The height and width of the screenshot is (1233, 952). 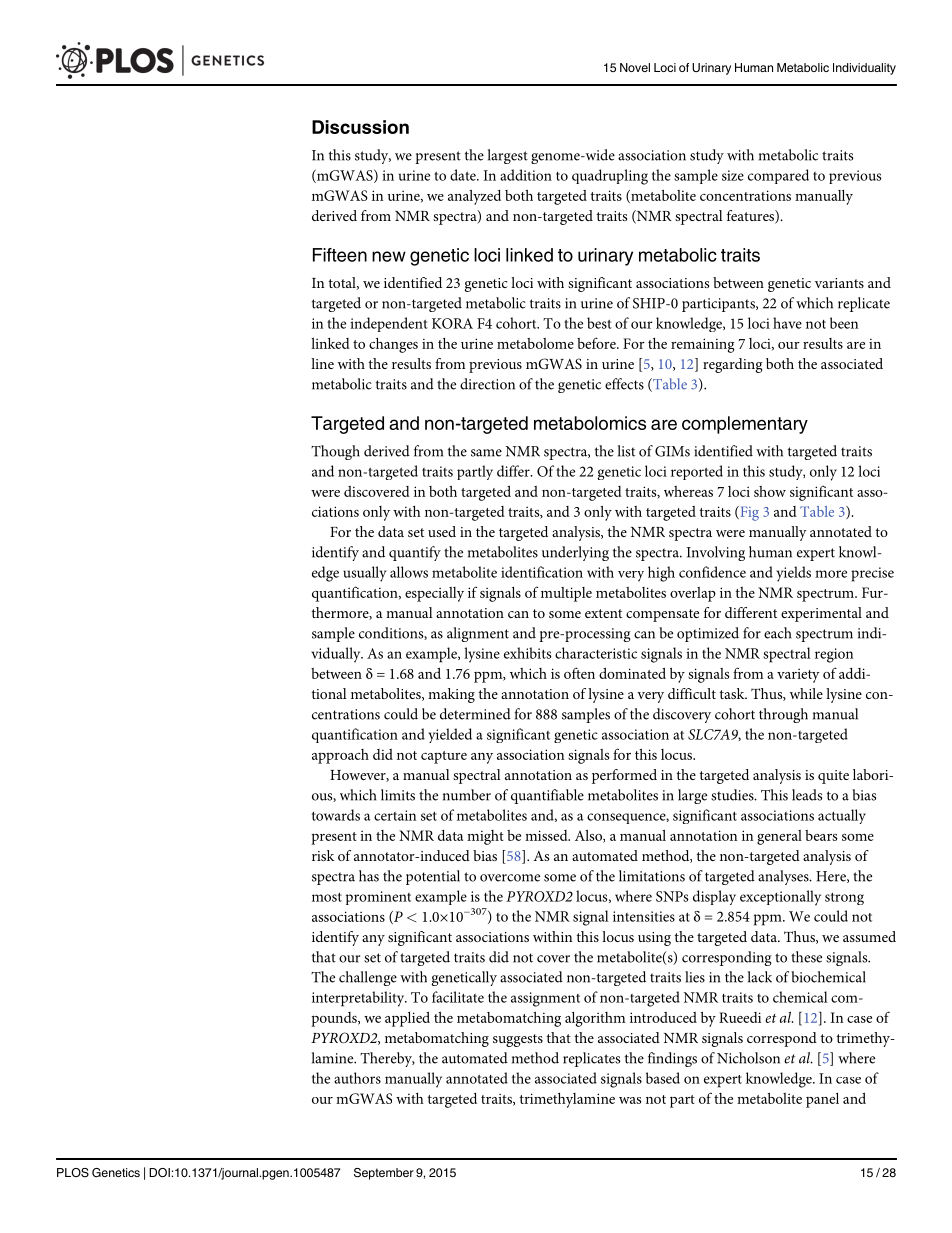 What do you see at coordinates (464, 175) in the screenshot?
I see `date` at bounding box center [464, 175].
